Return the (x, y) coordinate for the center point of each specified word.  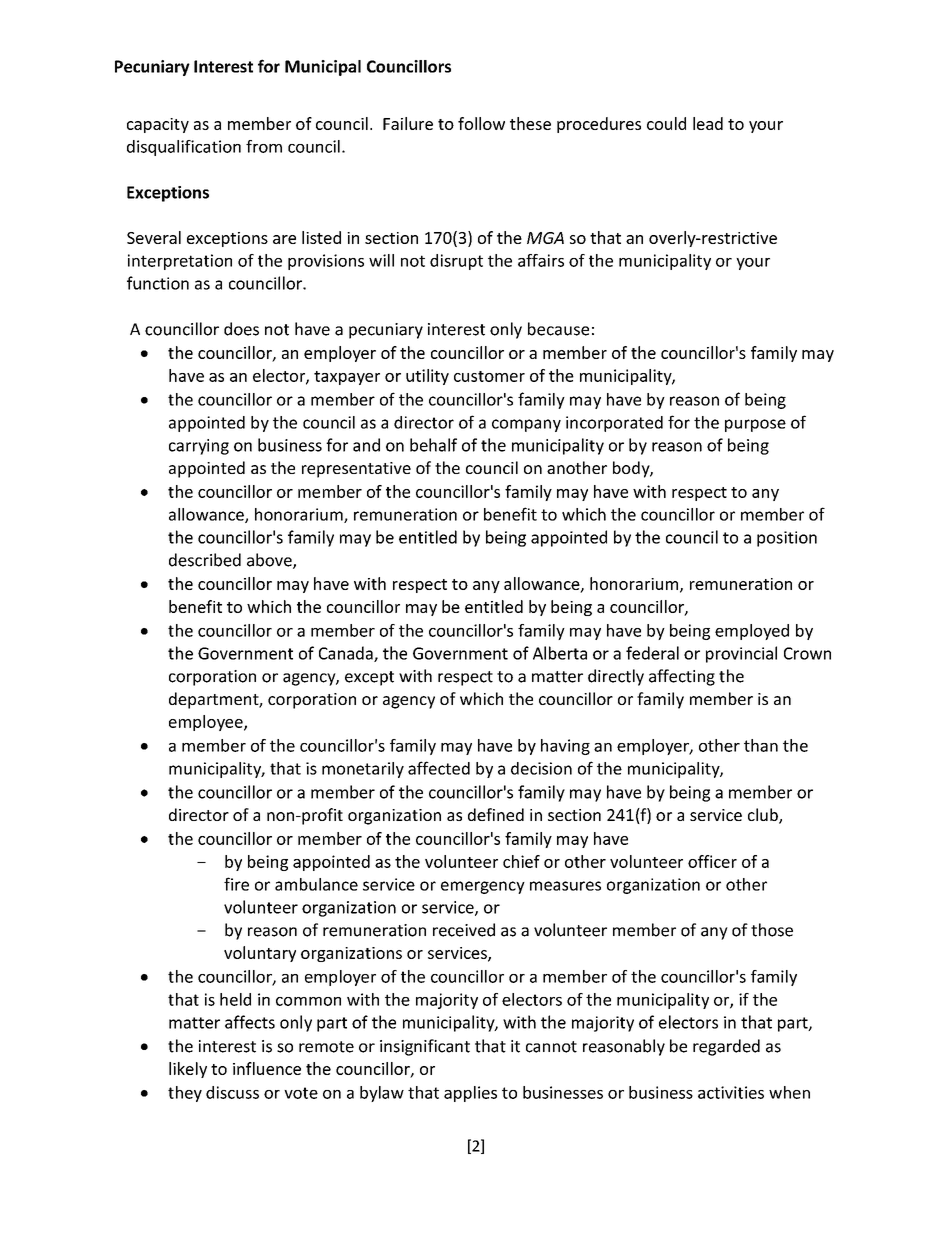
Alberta (560, 653)
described (205, 560)
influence (267, 1068)
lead (708, 123)
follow (481, 123)
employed (752, 632)
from (264, 146)
